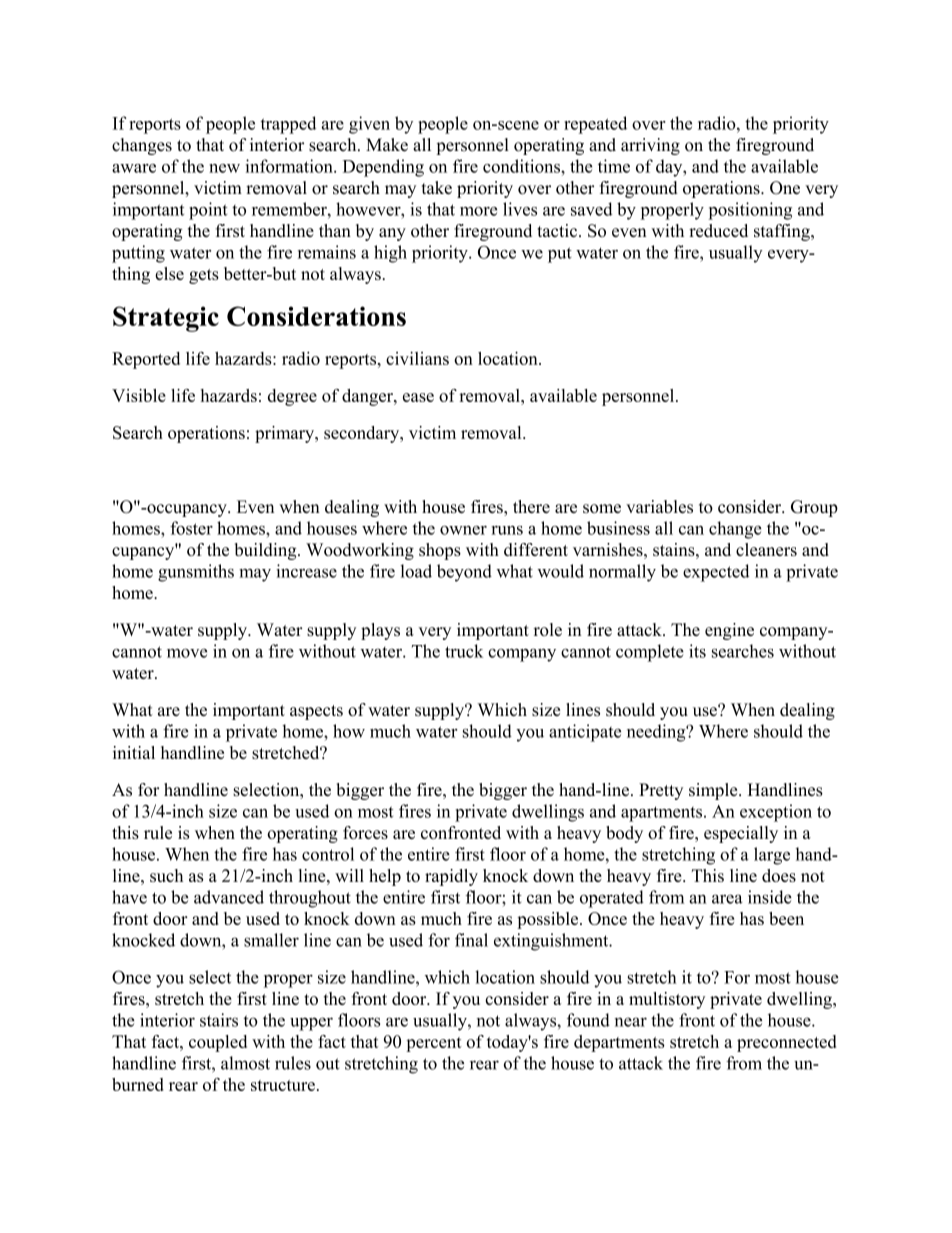  I want to click on coupled, so click(218, 1043).
